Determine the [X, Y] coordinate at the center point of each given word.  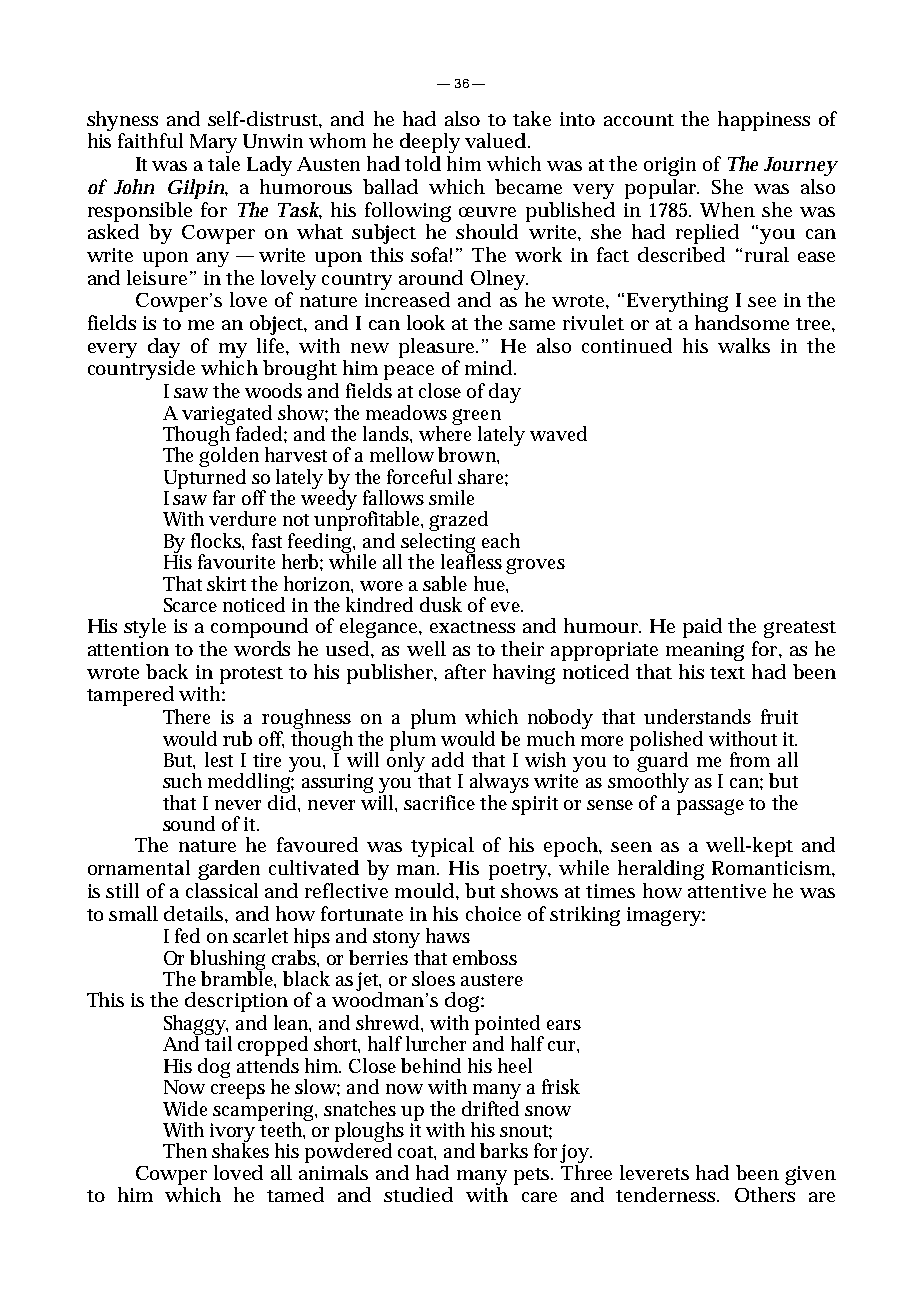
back [167, 671]
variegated [227, 416]
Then [185, 1150]
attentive [727, 891]
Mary [213, 143]
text [727, 673]
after [465, 671]
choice [493, 913]
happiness [764, 121]
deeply [430, 143]
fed [187, 935]
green [476, 418]
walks [744, 345]
